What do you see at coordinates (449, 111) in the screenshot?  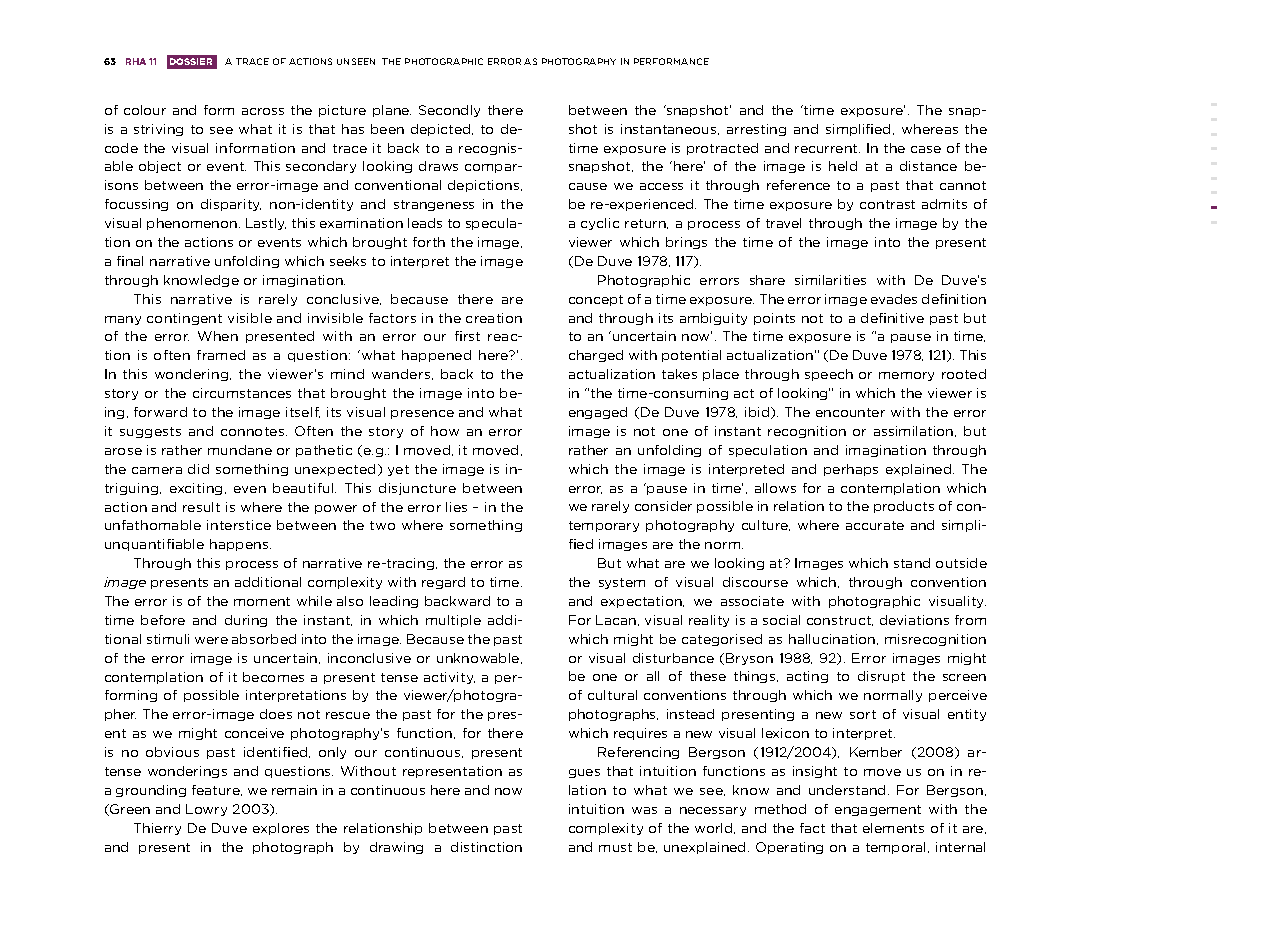 I see `Secondly` at bounding box center [449, 111].
